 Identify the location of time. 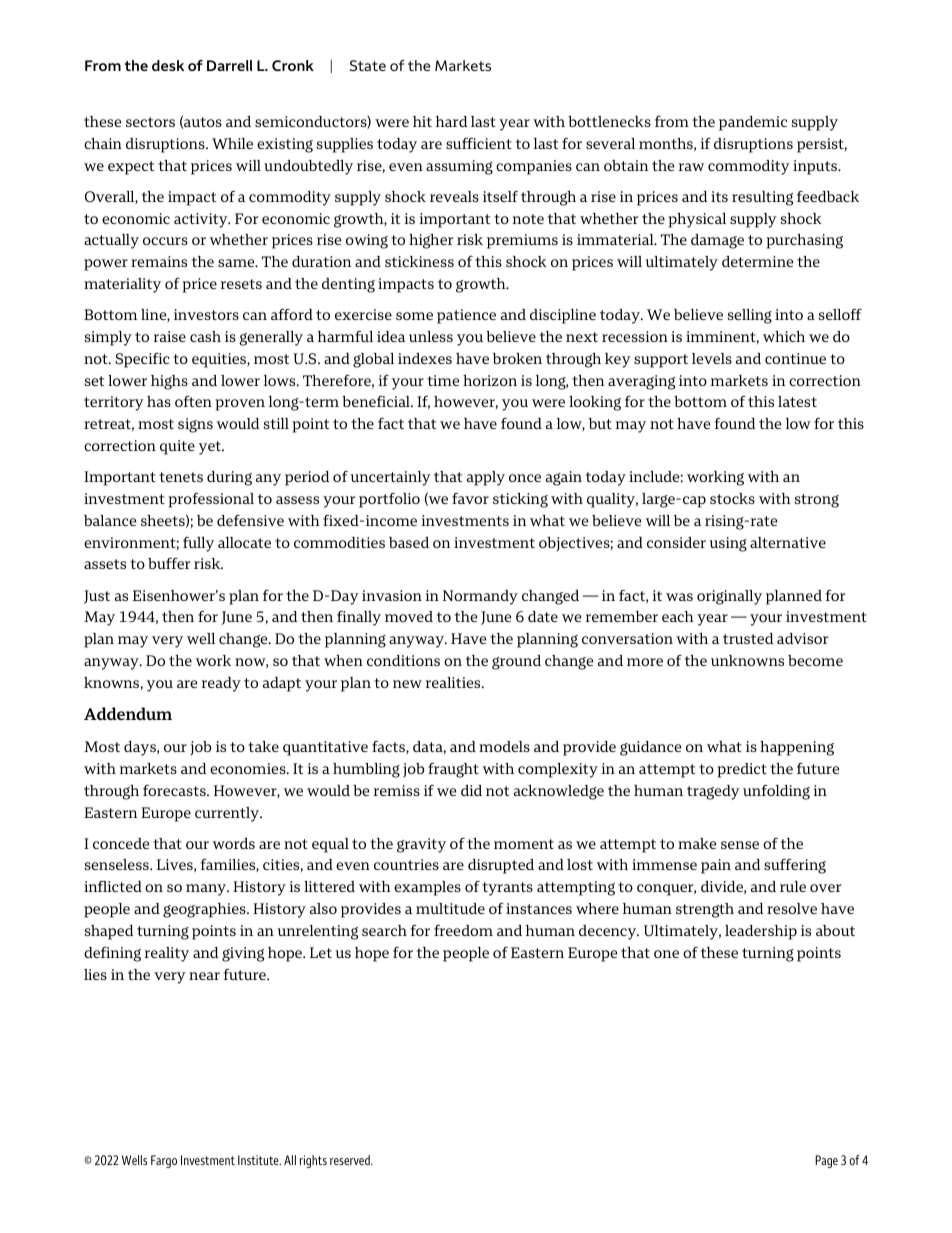
(443, 380).
